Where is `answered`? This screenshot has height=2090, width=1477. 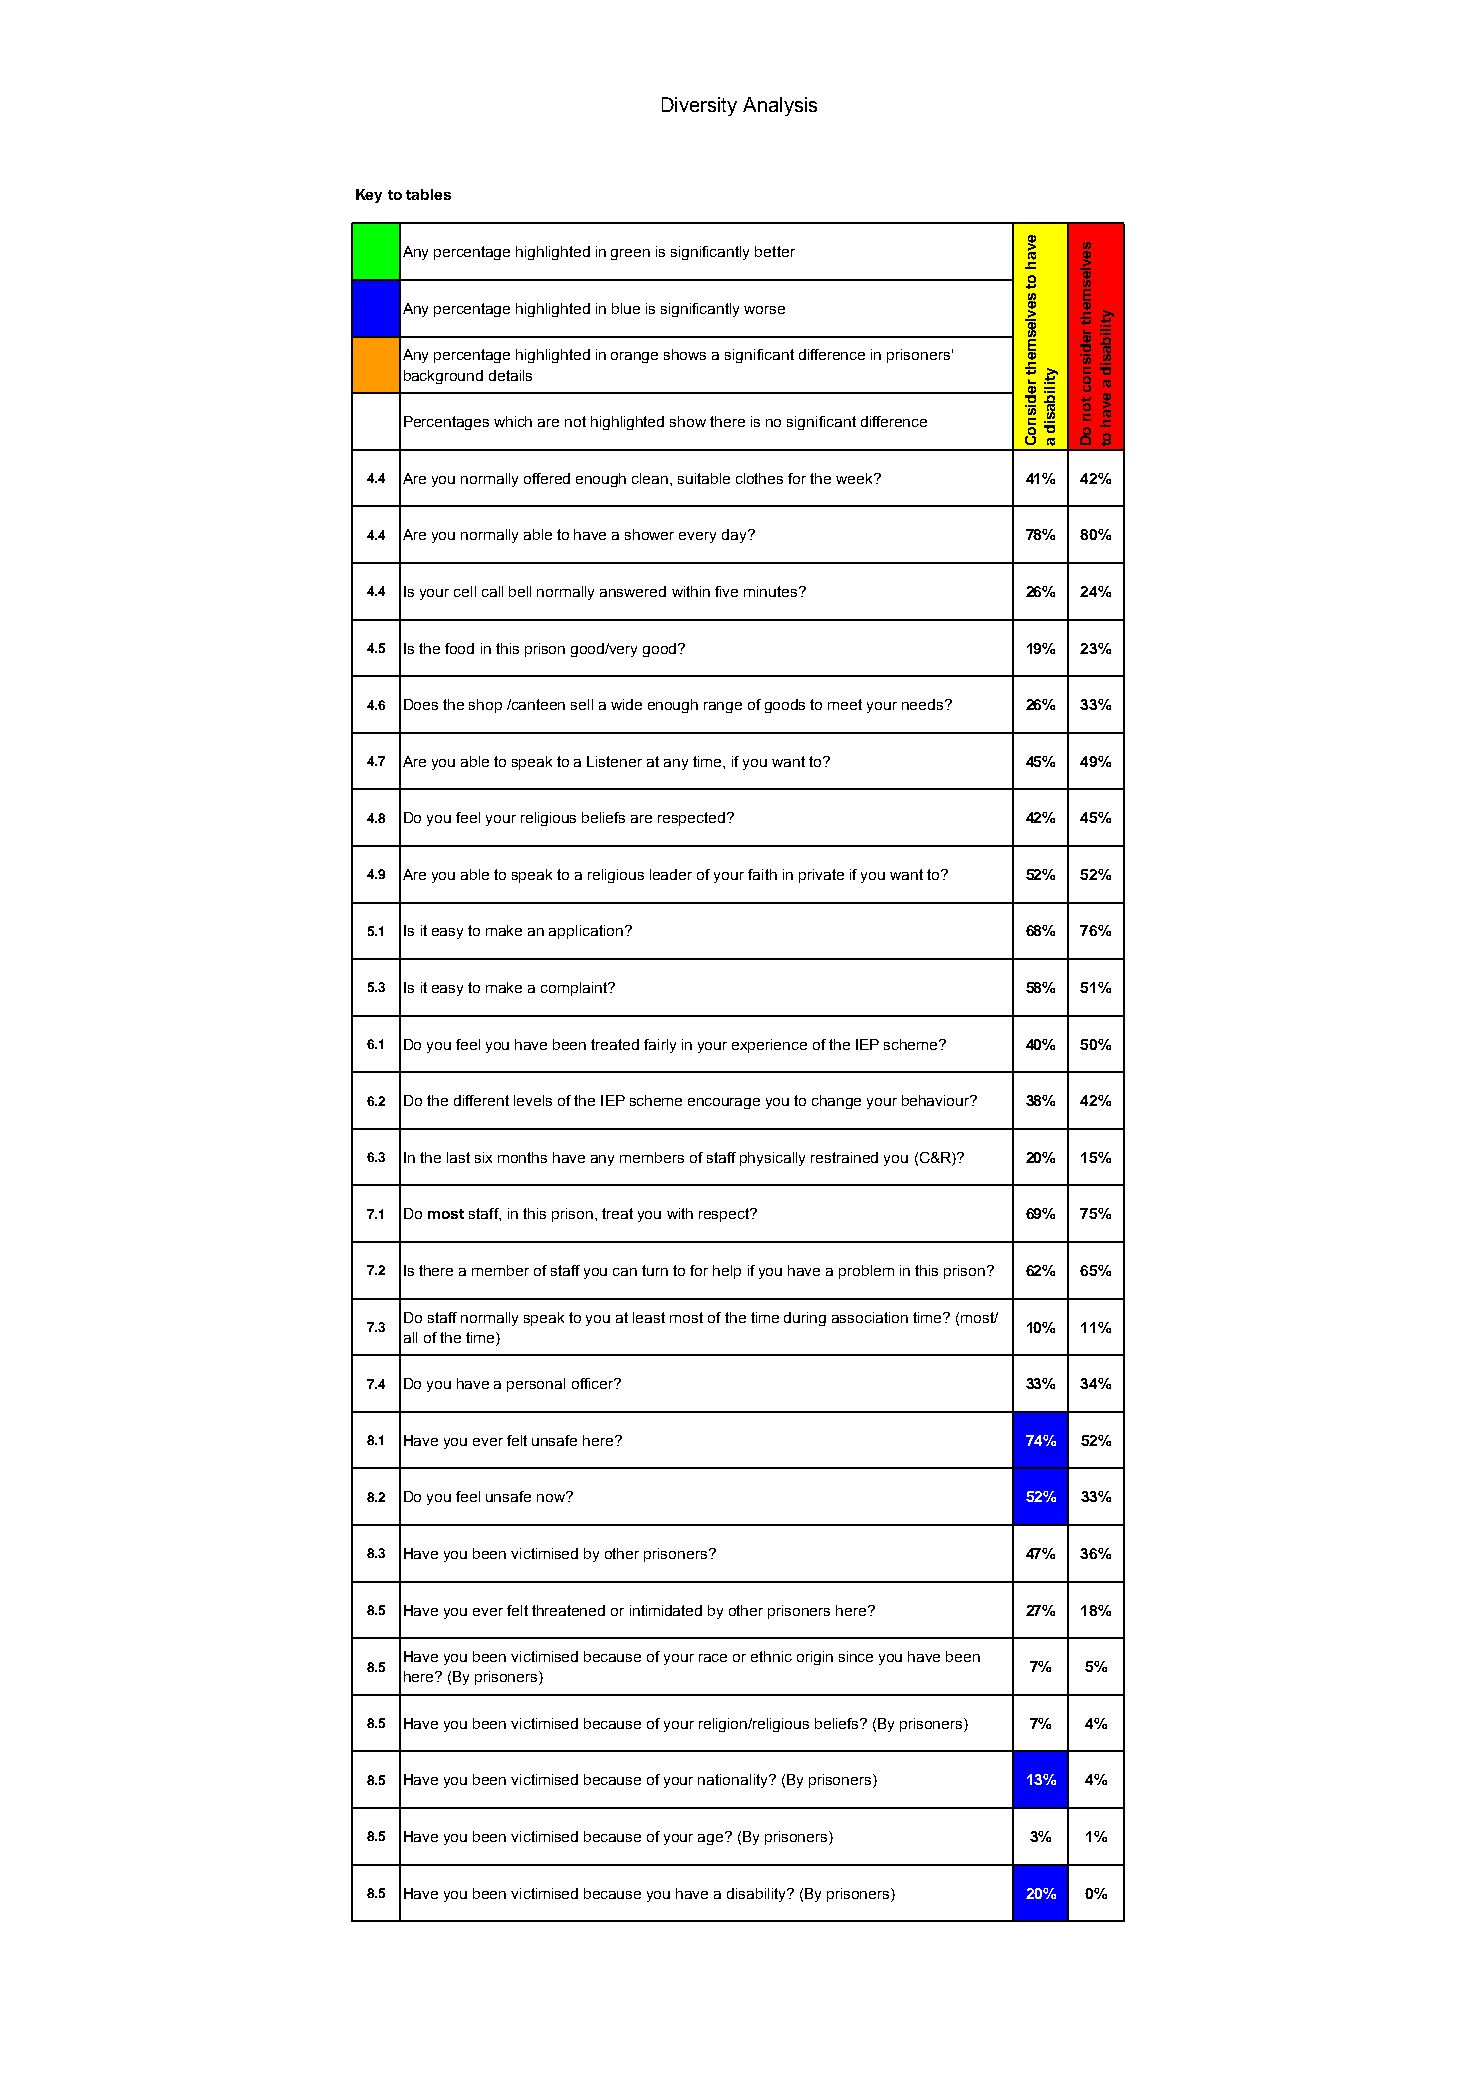 answered is located at coordinates (633, 591).
